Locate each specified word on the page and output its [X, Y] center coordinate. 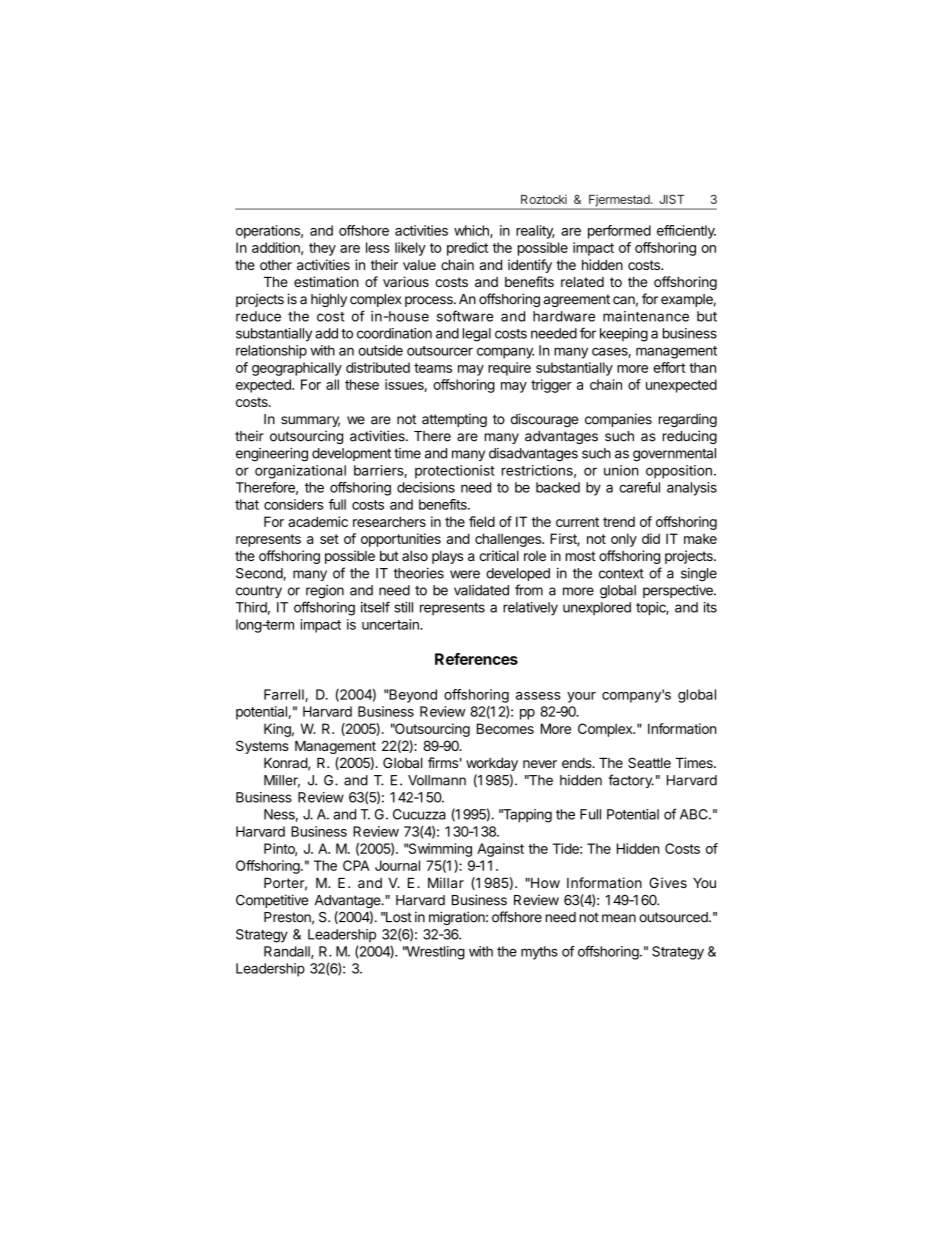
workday [492, 764]
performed [619, 232]
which [472, 231]
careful [639, 487]
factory [631, 781]
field [482, 521]
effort [669, 367]
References [476, 659]
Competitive [272, 901]
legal [477, 335]
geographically [297, 369]
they [322, 249]
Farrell [285, 695]
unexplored [597, 608]
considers [293, 504]
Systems [262, 747]
